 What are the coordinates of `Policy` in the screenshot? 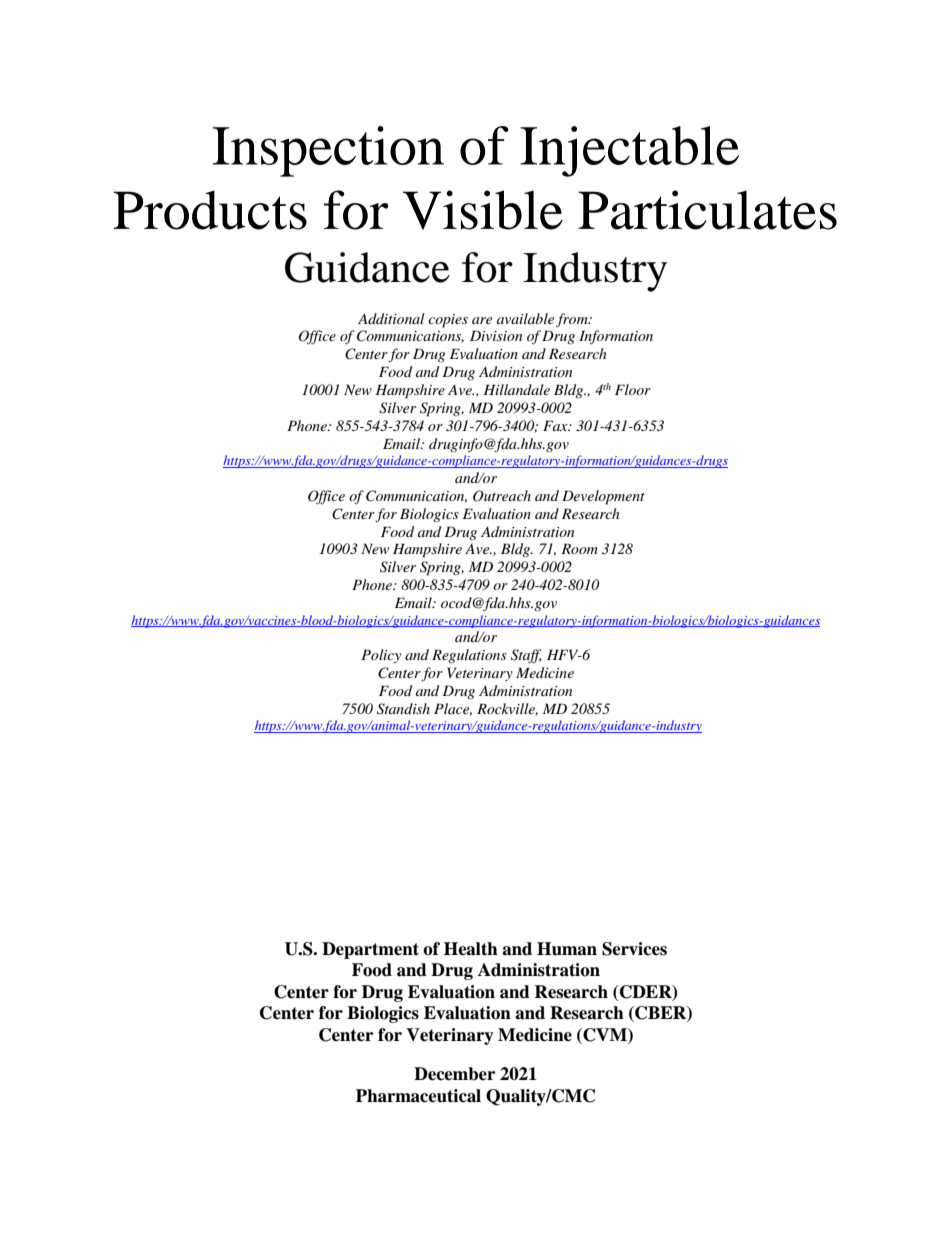 It's located at (381, 656).
